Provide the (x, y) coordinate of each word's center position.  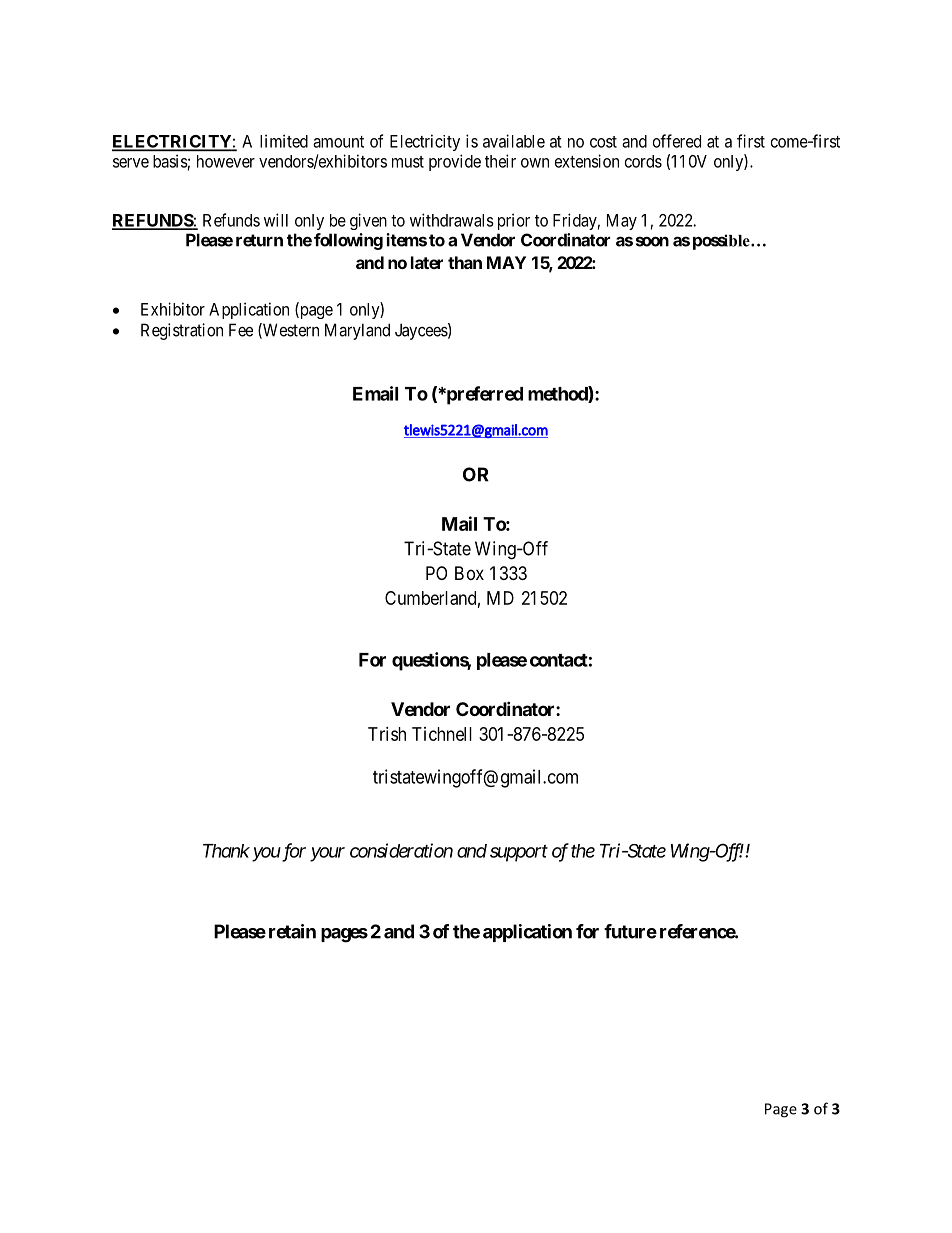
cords (643, 161)
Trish (387, 734)
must (408, 162)
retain (292, 931)
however (226, 161)
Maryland (357, 331)
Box (469, 573)
